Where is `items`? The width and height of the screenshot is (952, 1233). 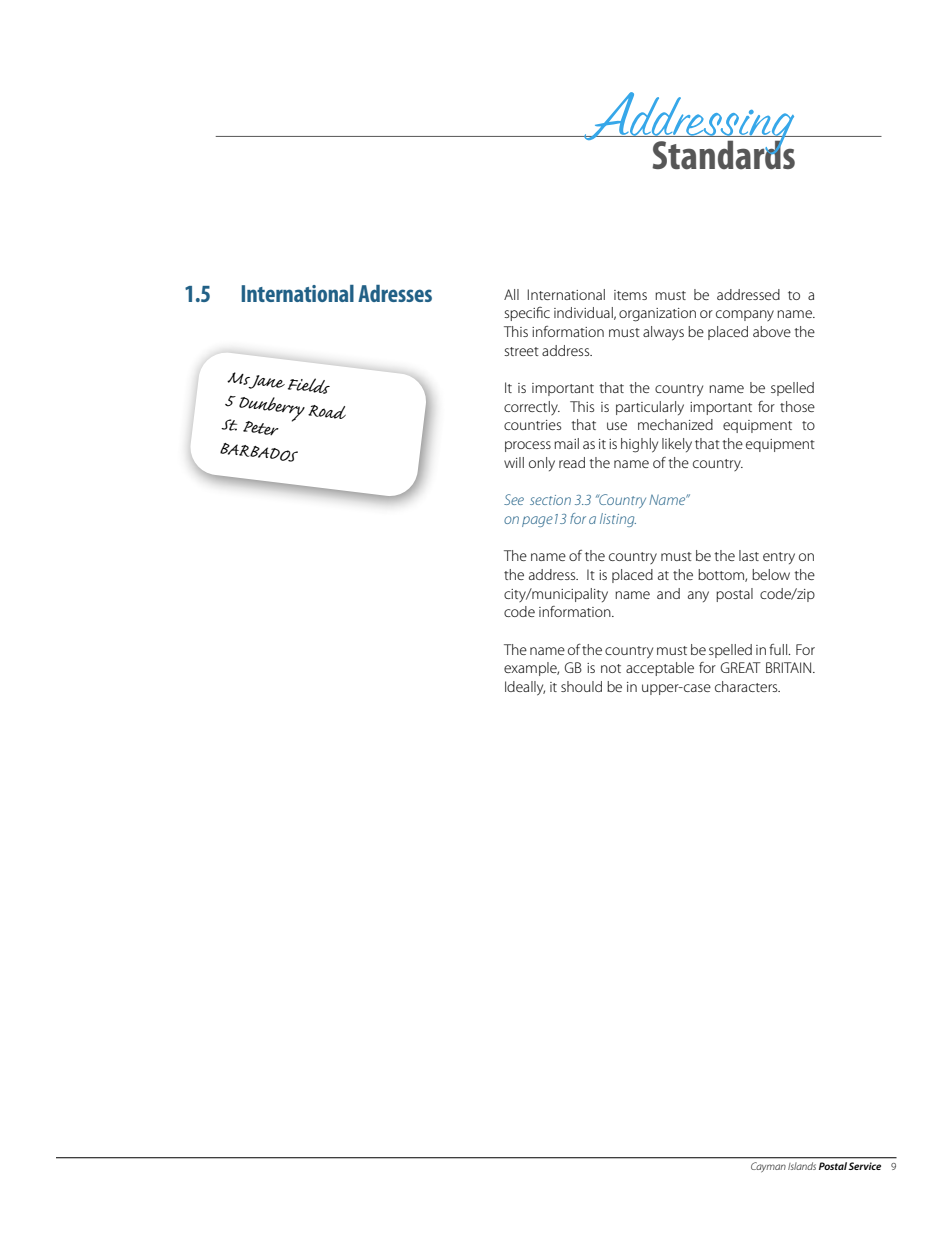 items is located at coordinates (630, 295).
